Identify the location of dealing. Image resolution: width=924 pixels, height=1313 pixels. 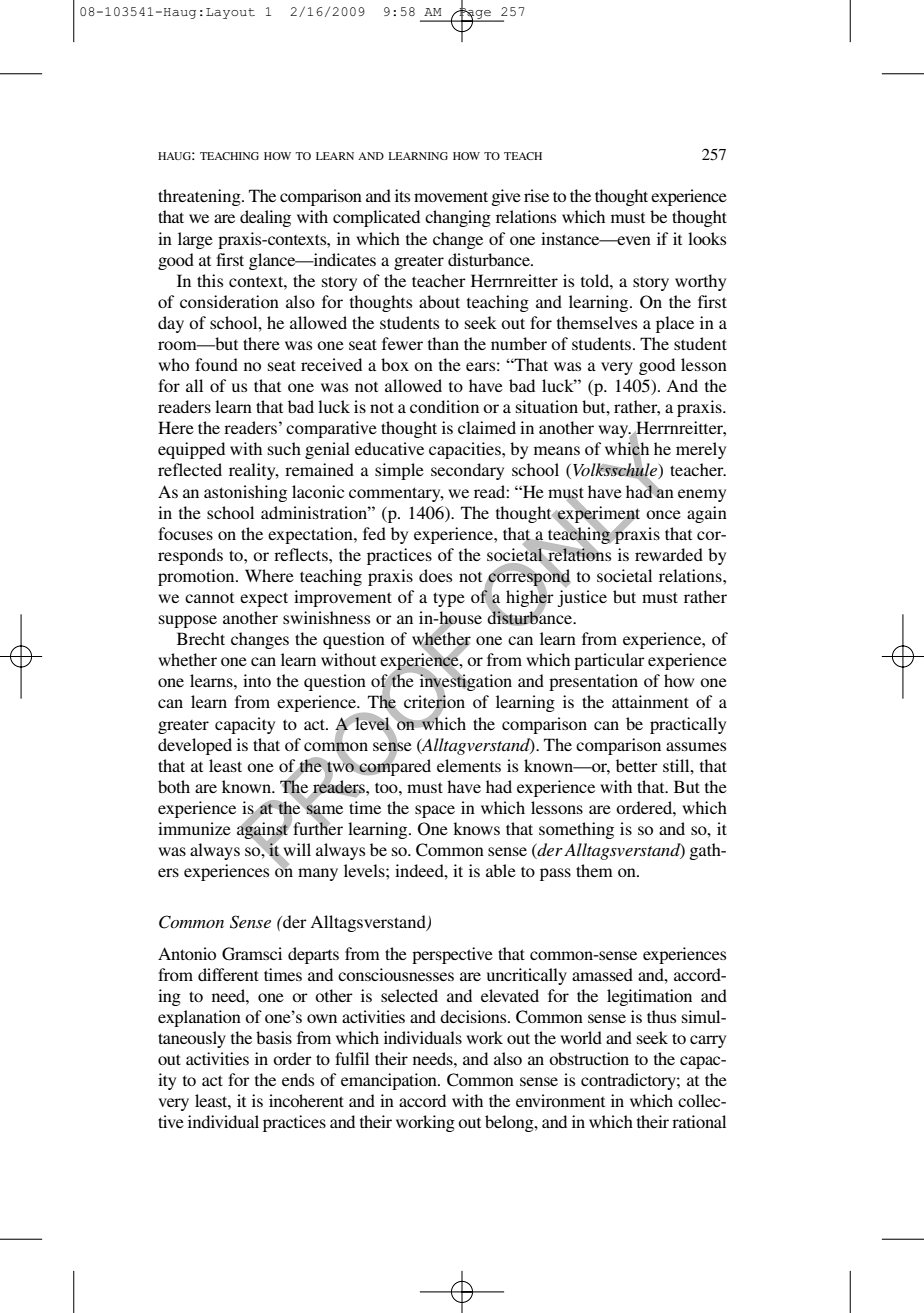
(265, 218).
